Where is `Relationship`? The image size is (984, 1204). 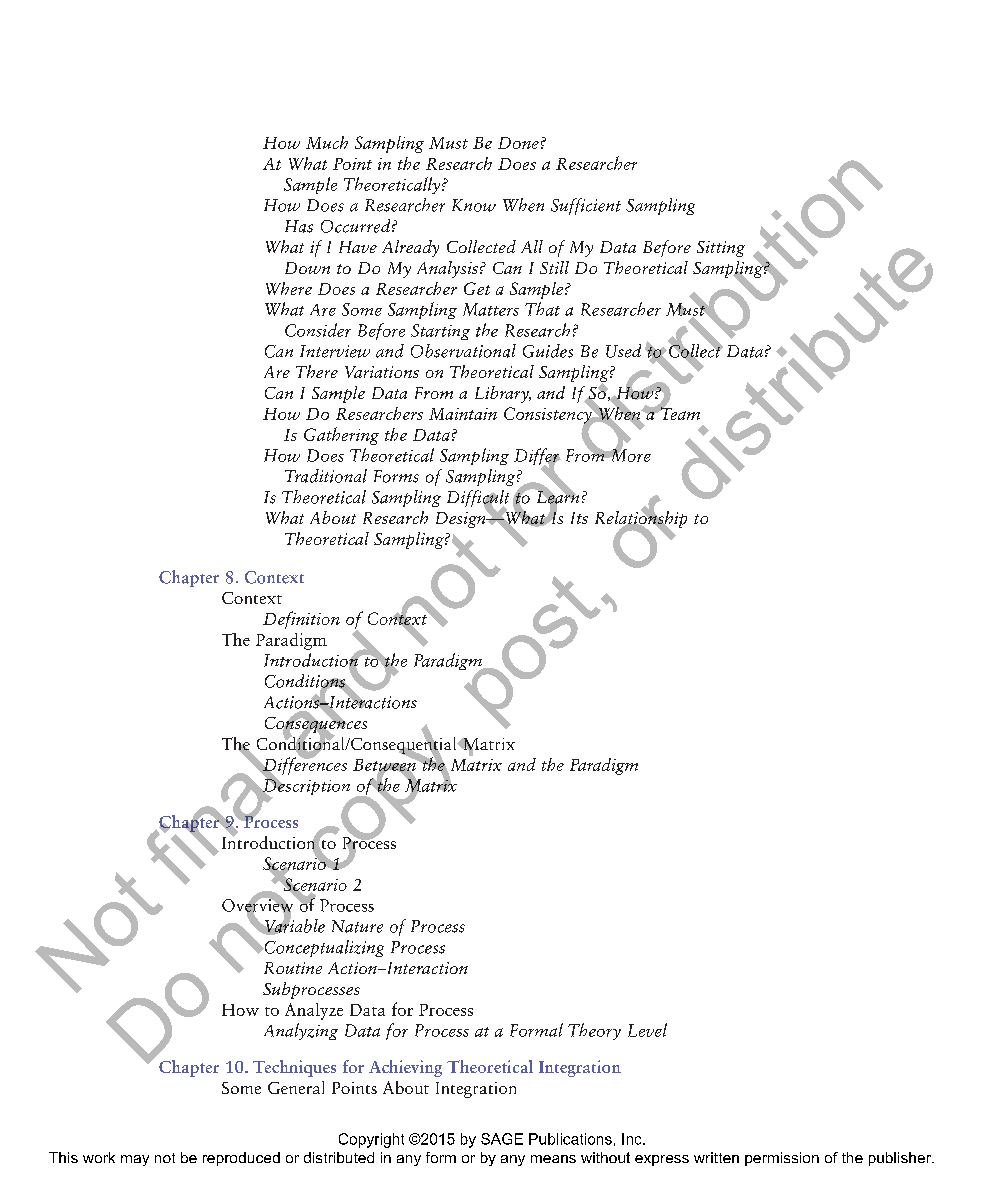 Relationship is located at coordinates (641, 519).
